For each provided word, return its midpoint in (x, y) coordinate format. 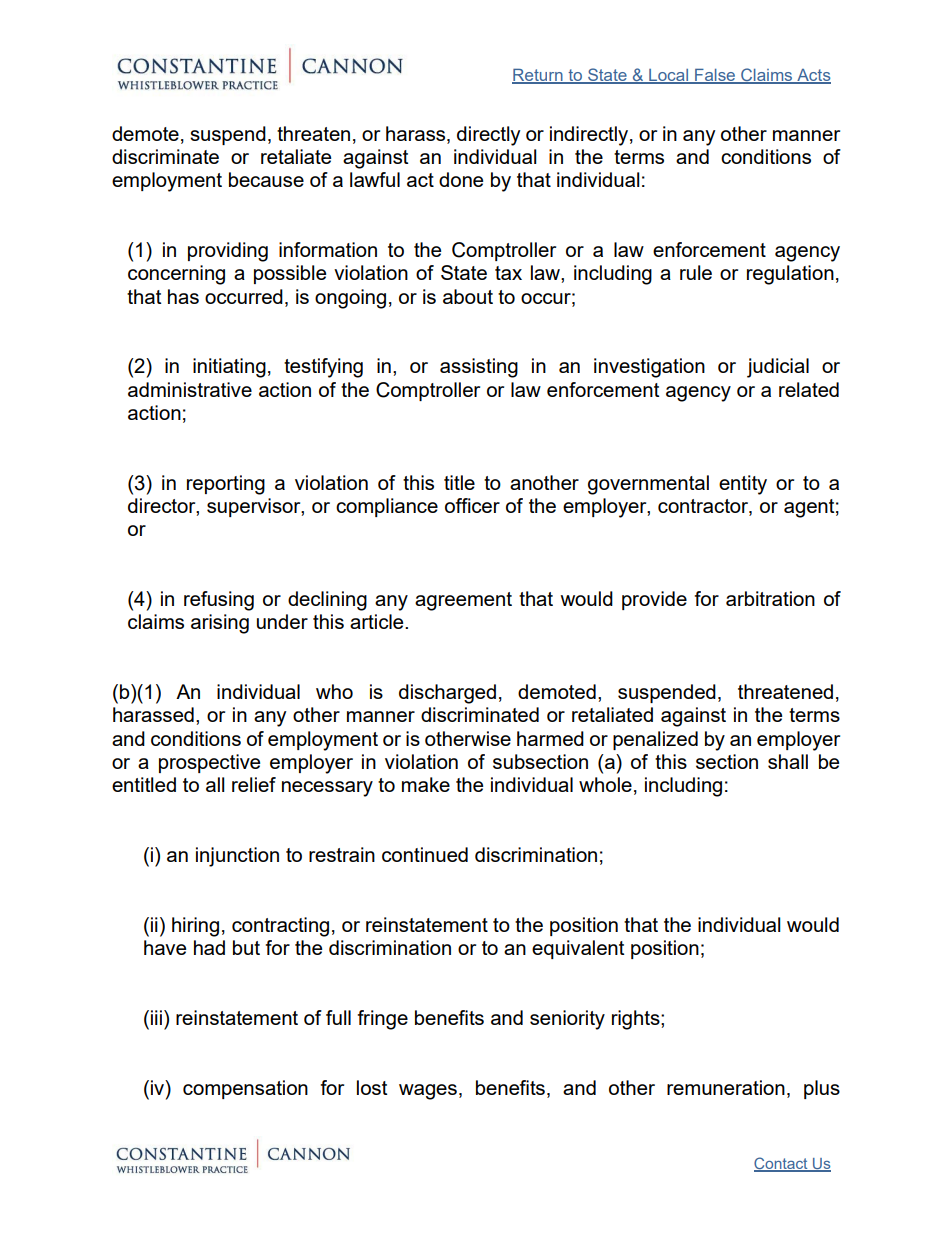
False (715, 76)
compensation (245, 1089)
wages (428, 1092)
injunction (237, 857)
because (266, 179)
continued (425, 854)
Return (538, 76)
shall (788, 761)
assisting (479, 368)
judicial (778, 368)
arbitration (770, 598)
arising (220, 624)
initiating (229, 368)
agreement (463, 601)
